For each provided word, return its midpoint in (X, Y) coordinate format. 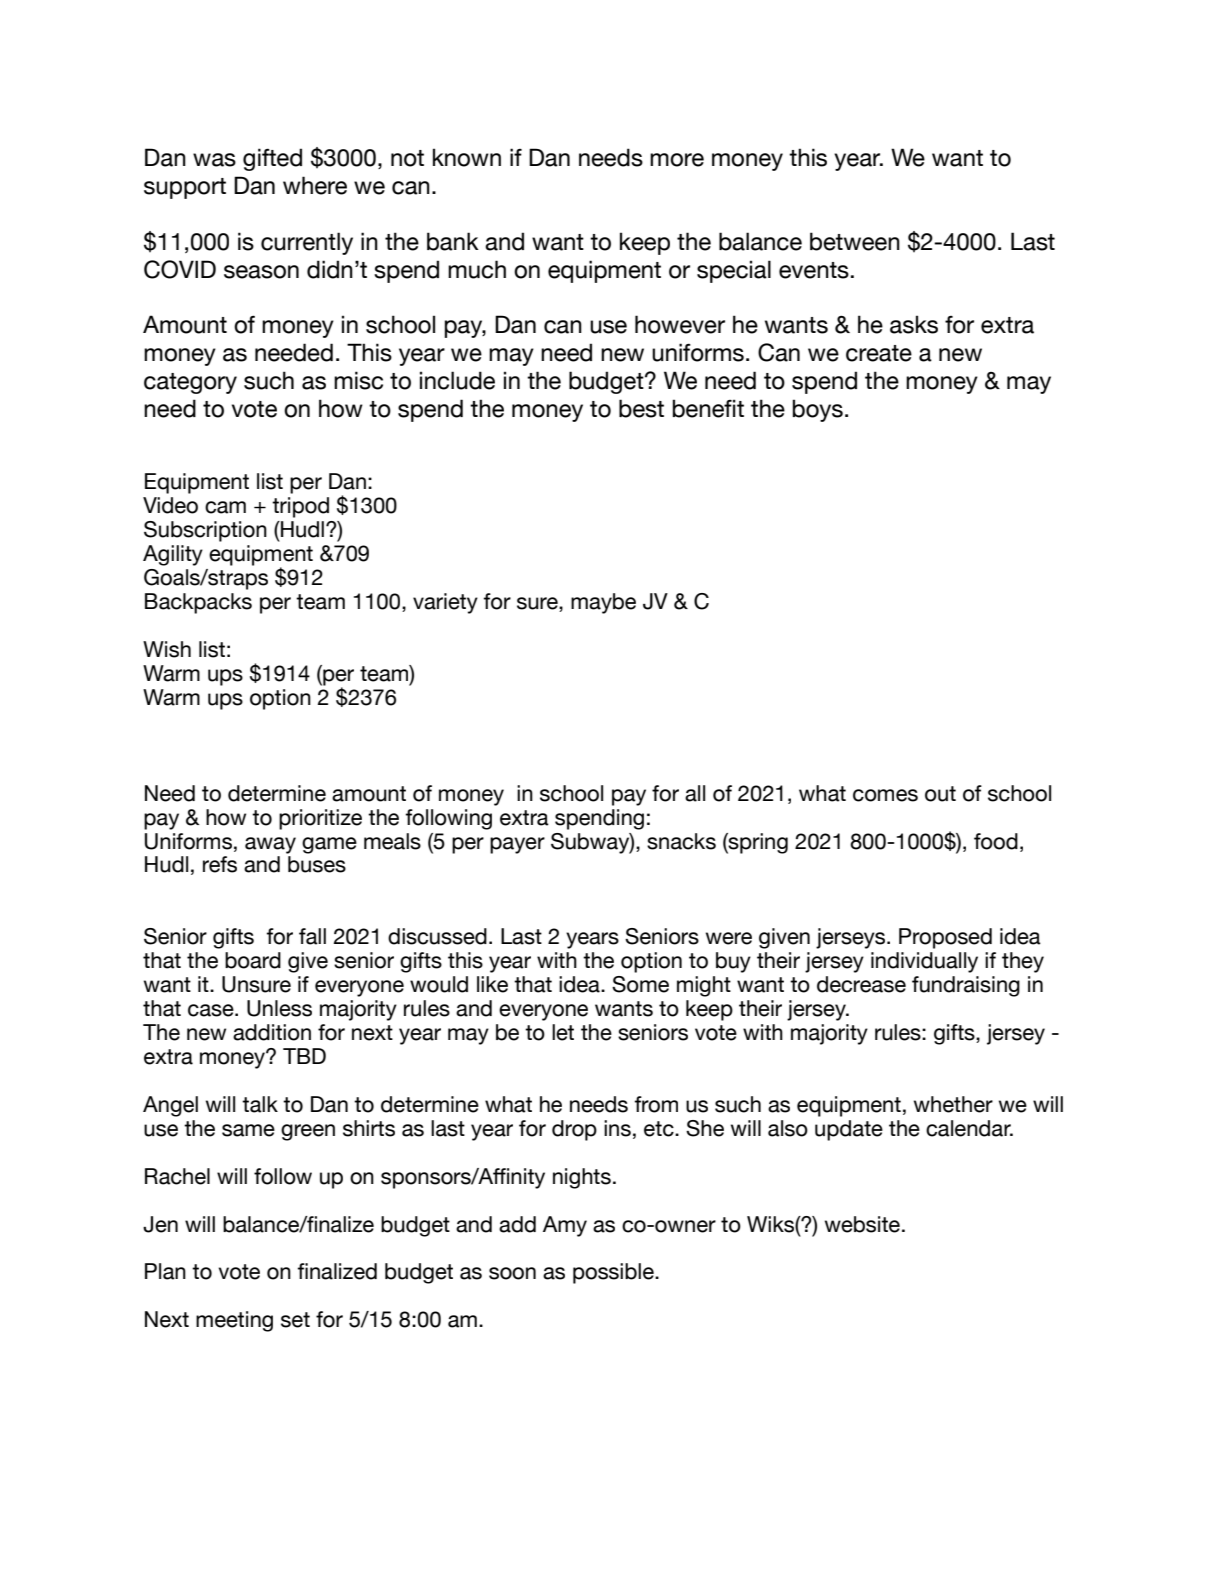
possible (614, 1273)
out (940, 794)
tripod (300, 507)
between (855, 241)
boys (817, 410)
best (641, 408)
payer (517, 845)
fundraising (966, 986)
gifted (272, 159)
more (677, 160)
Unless (279, 1008)
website (862, 1224)
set (295, 1320)
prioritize (320, 819)
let (563, 1032)
